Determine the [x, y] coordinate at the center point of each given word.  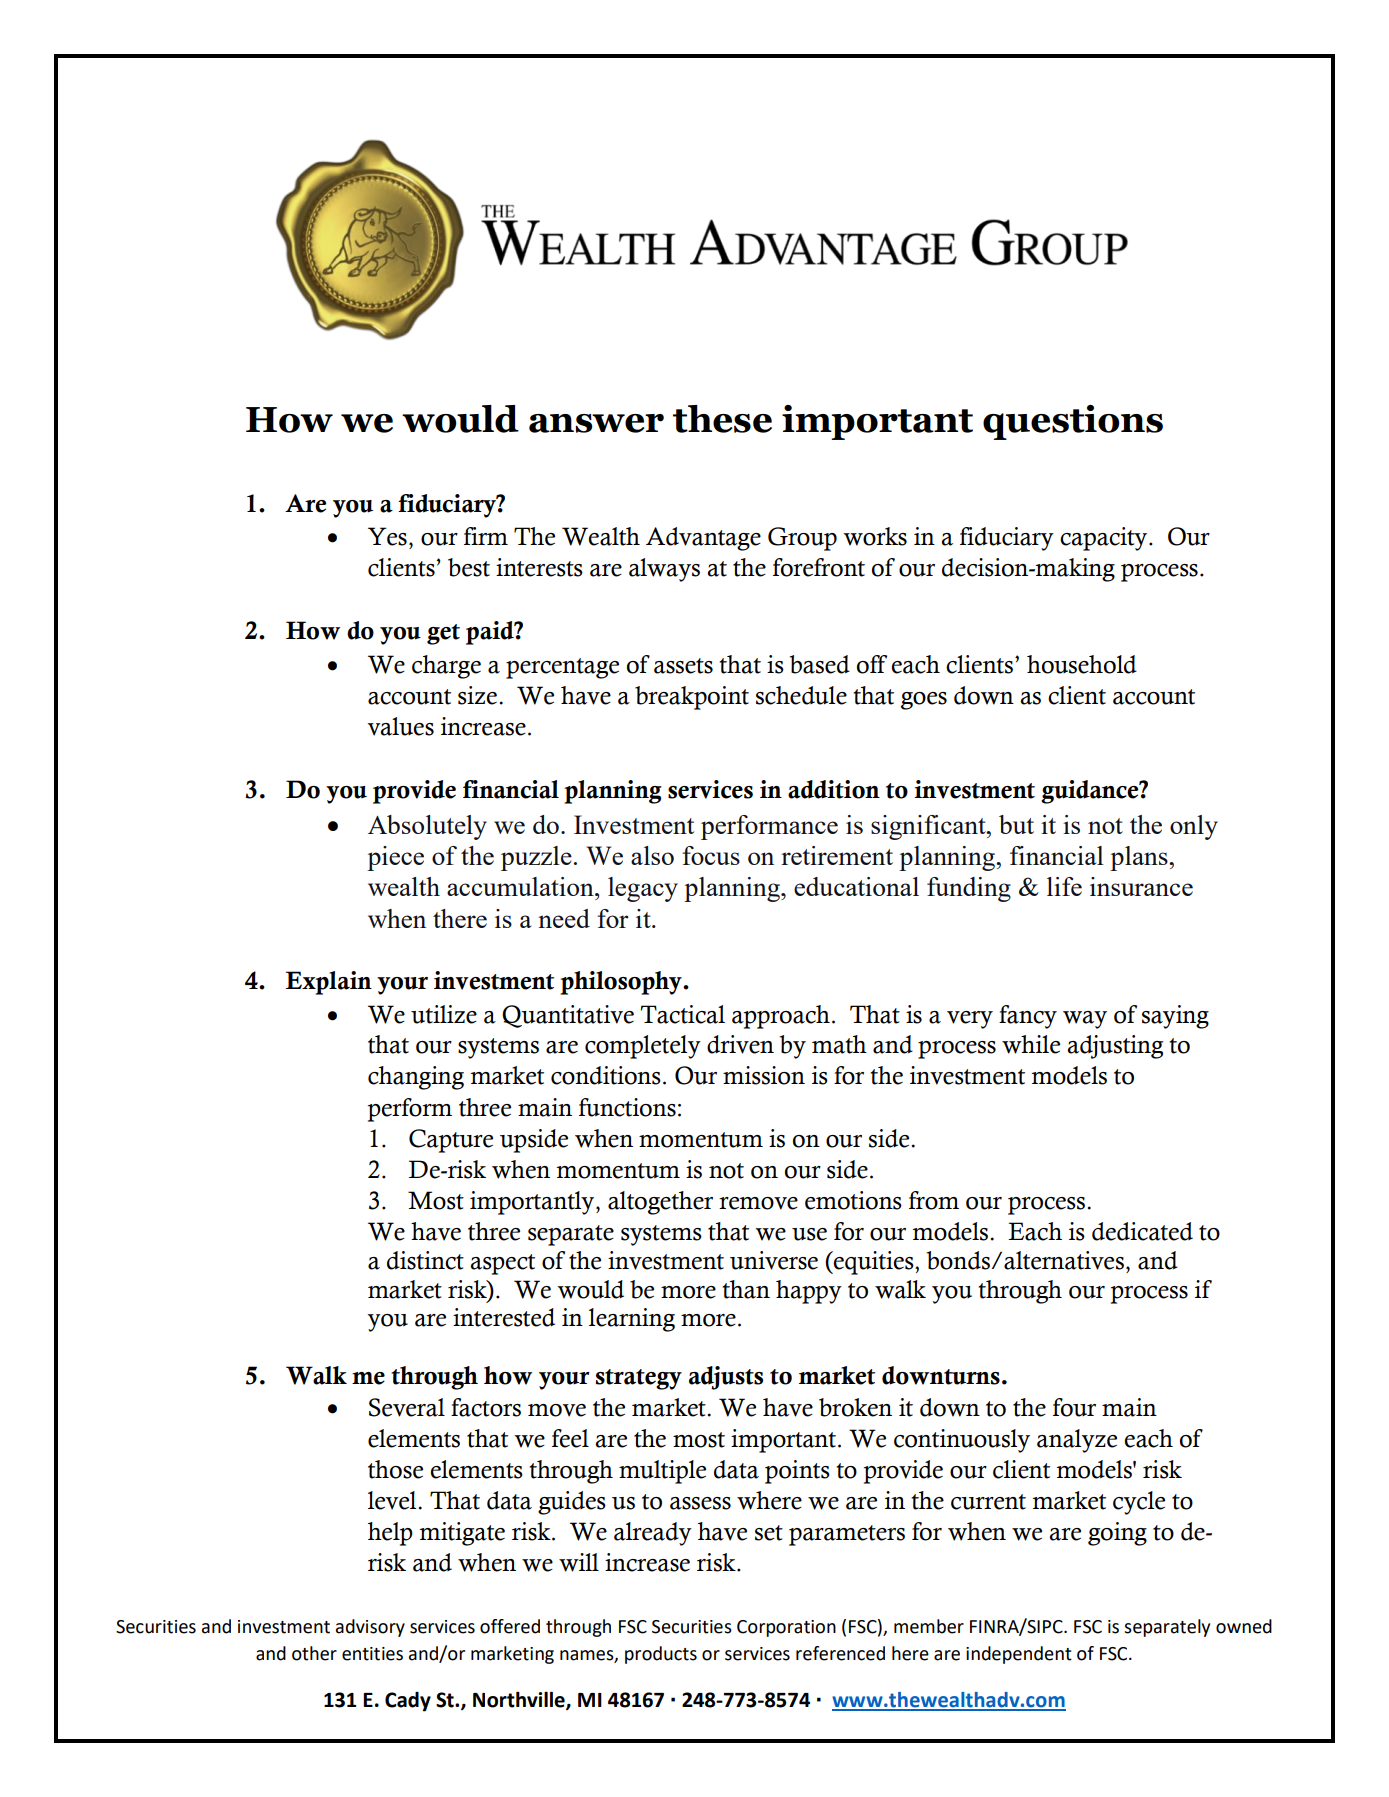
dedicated [1142, 1231]
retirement [837, 855]
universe [774, 1260]
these [722, 419]
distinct [425, 1260]
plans [1140, 858]
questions [1073, 422]
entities [372, 1654]
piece [395, 858]
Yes [387, 536]
